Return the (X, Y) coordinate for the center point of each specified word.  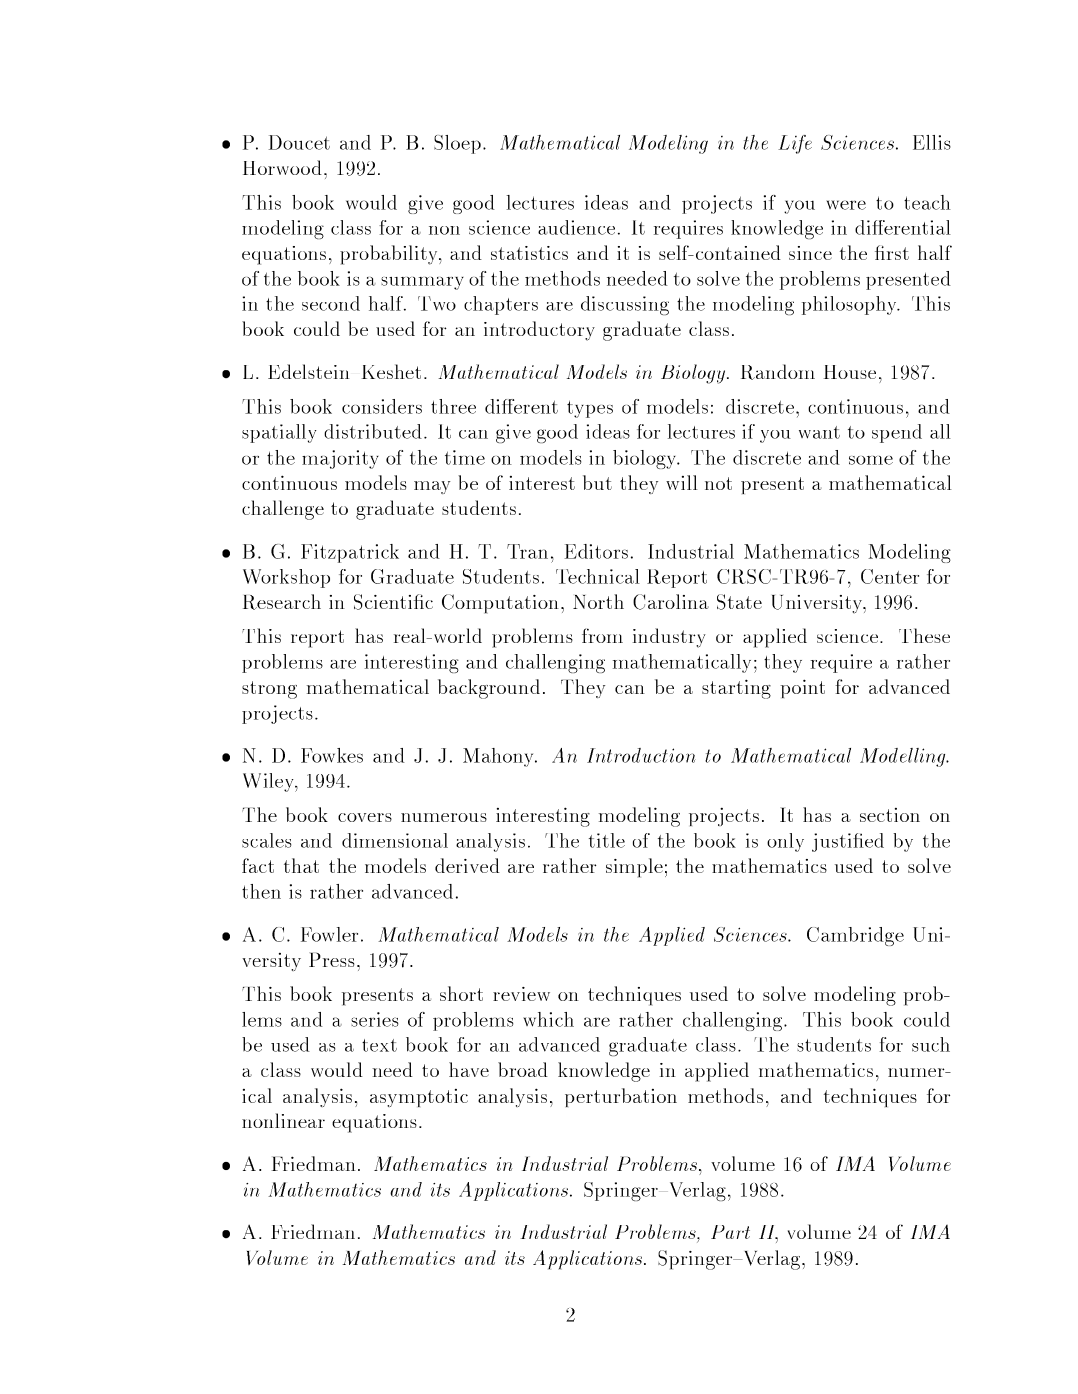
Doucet (299, 142)
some (871, 460)
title (607, 840)
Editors (596, 551)
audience (576, 227)
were (846, 205)
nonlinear (283, 1120)
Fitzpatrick (350, 553)
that (301, 865)
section (890, 815)
